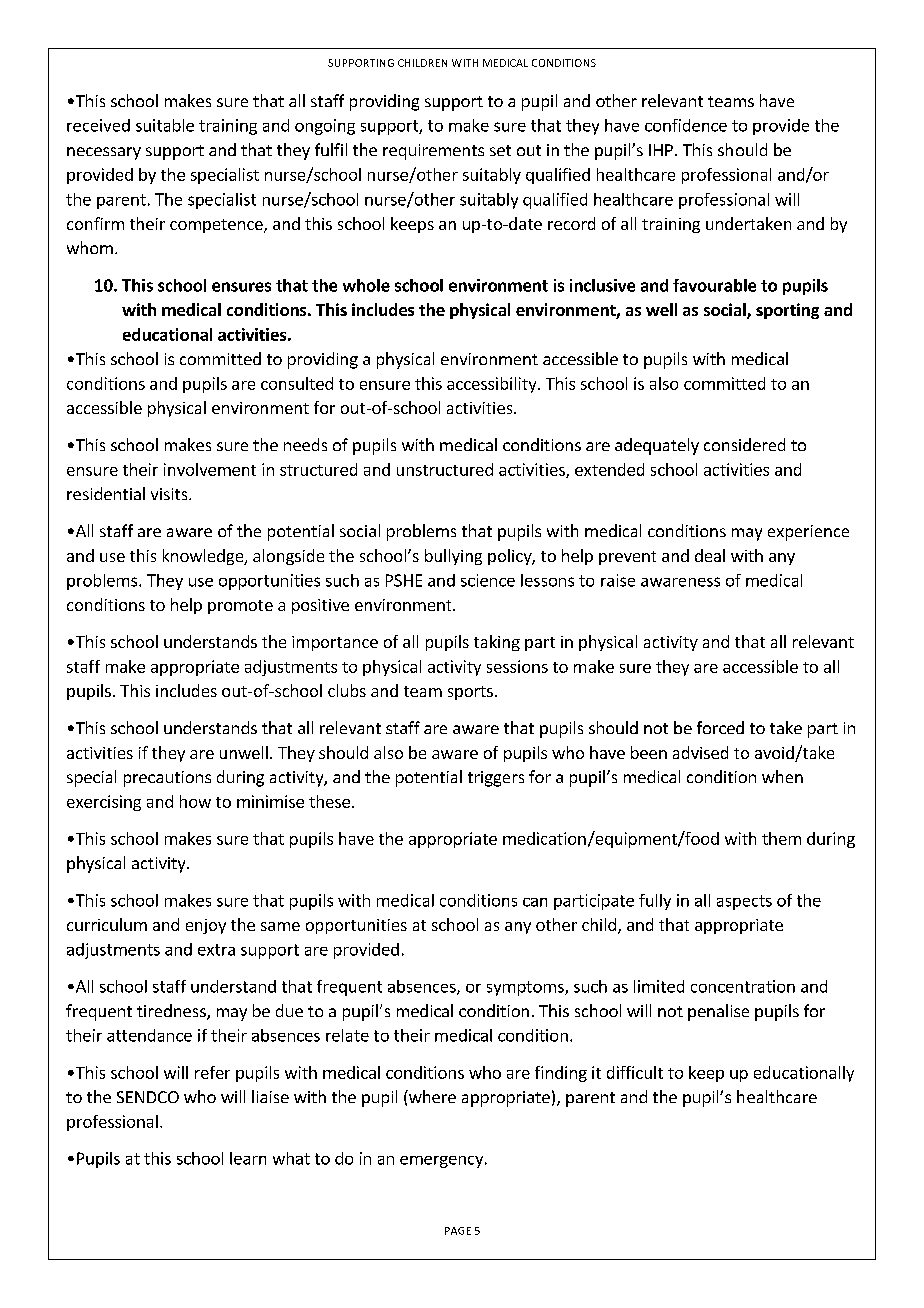  I want to click on PAGE, so click(458, 1231).
